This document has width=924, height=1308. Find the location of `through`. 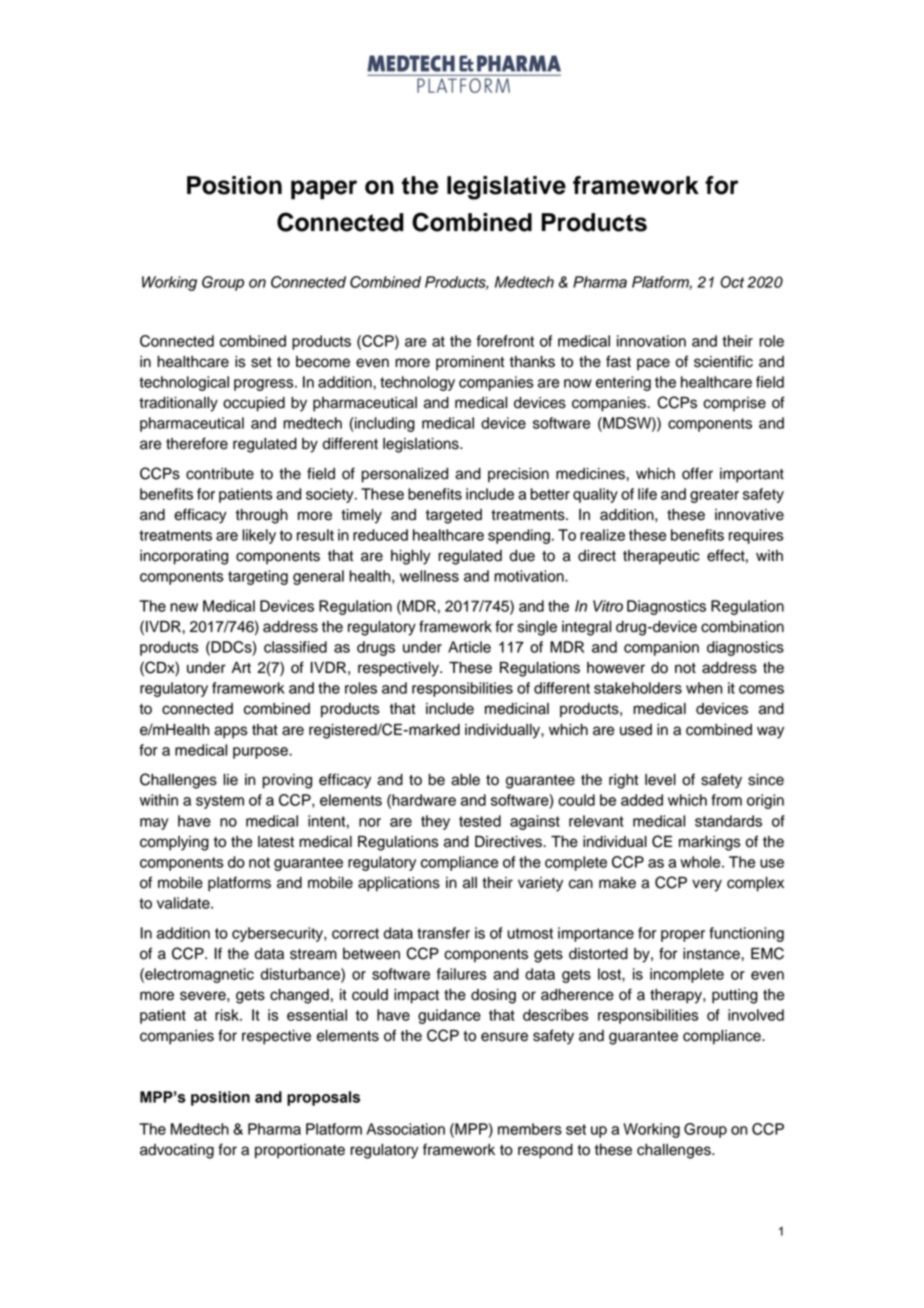

through is located at coordinates (262, 516).
